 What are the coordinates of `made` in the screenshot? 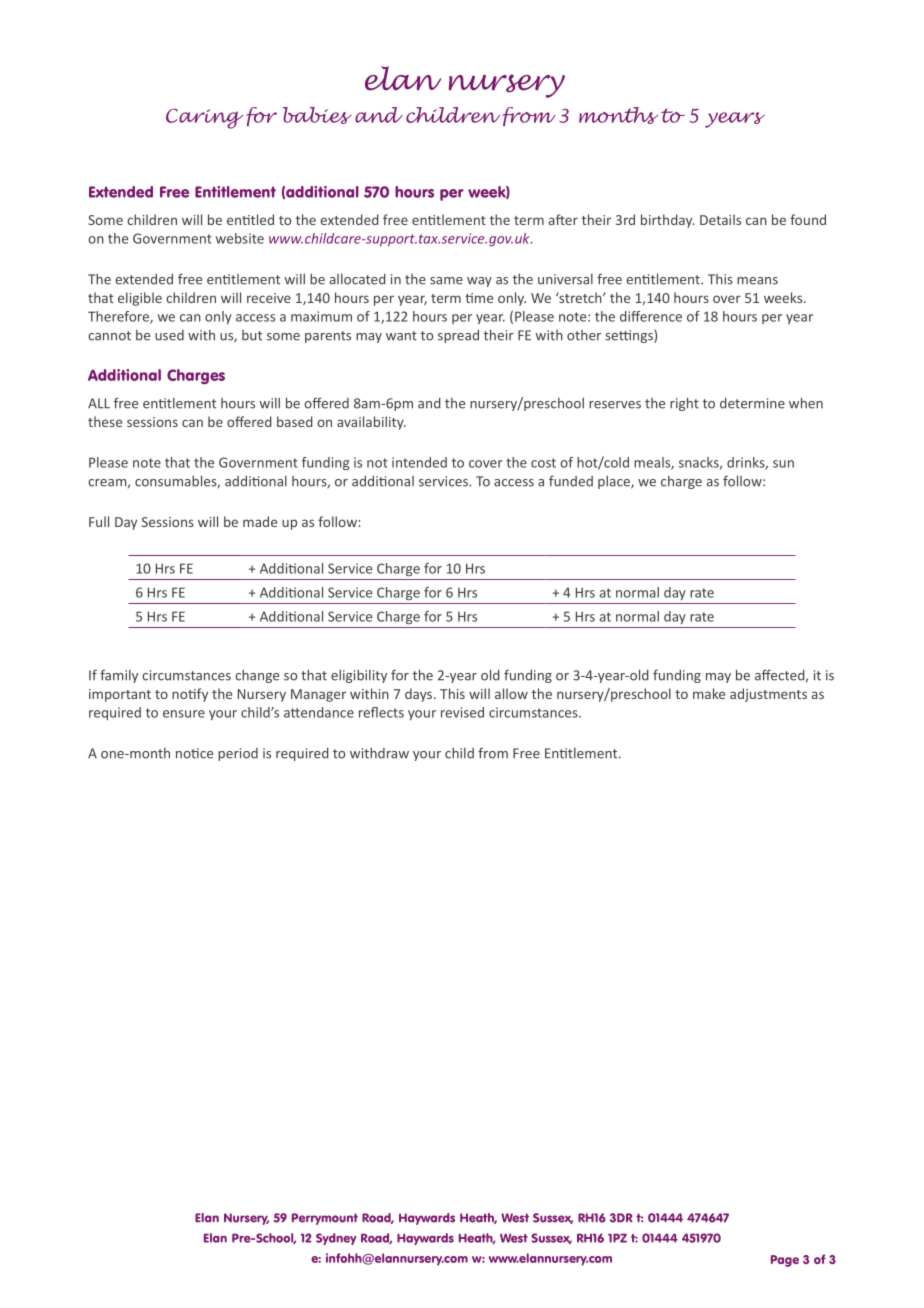 It's located at (260, 521).
